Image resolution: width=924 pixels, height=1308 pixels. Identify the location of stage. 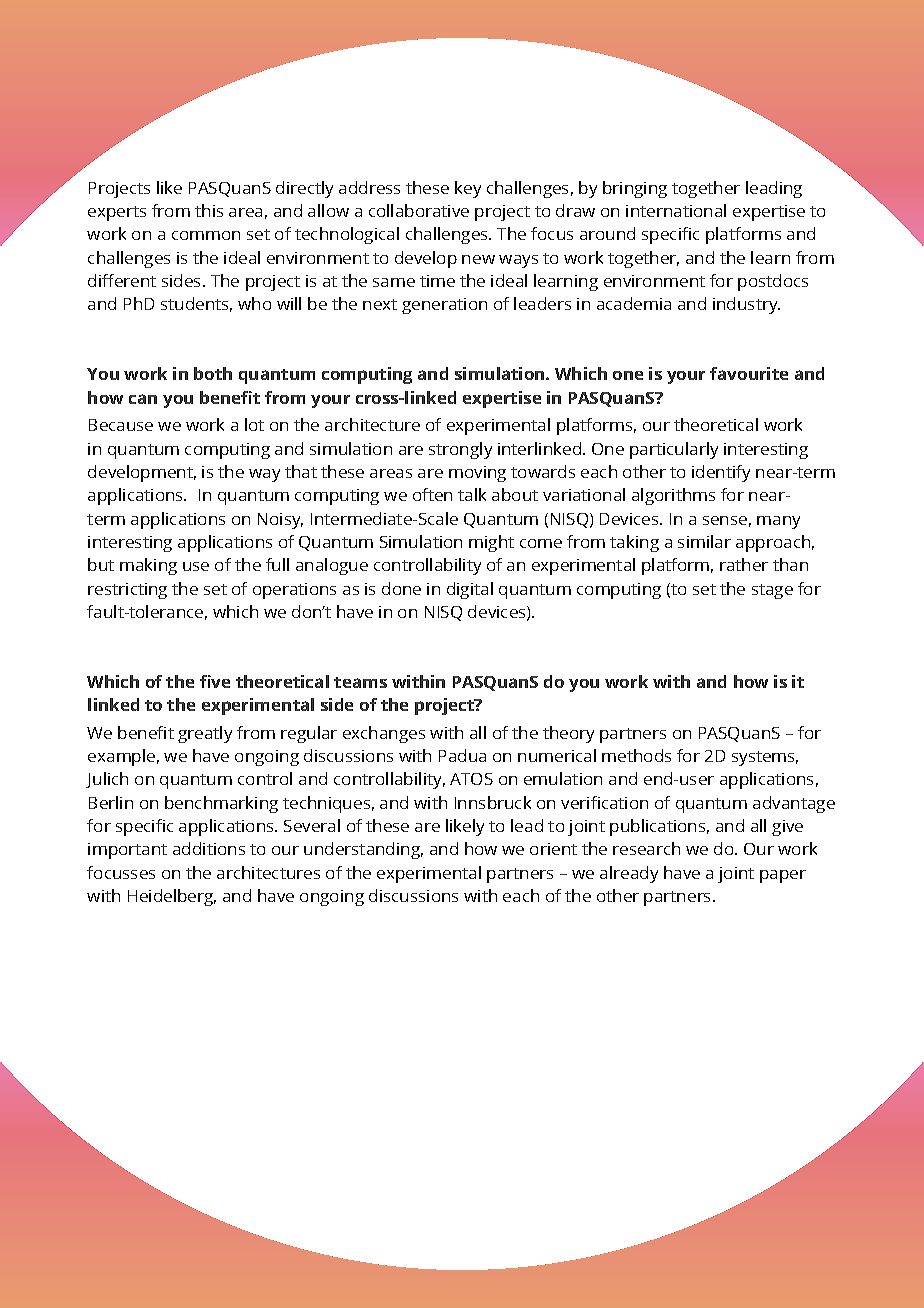
(772, 591).
